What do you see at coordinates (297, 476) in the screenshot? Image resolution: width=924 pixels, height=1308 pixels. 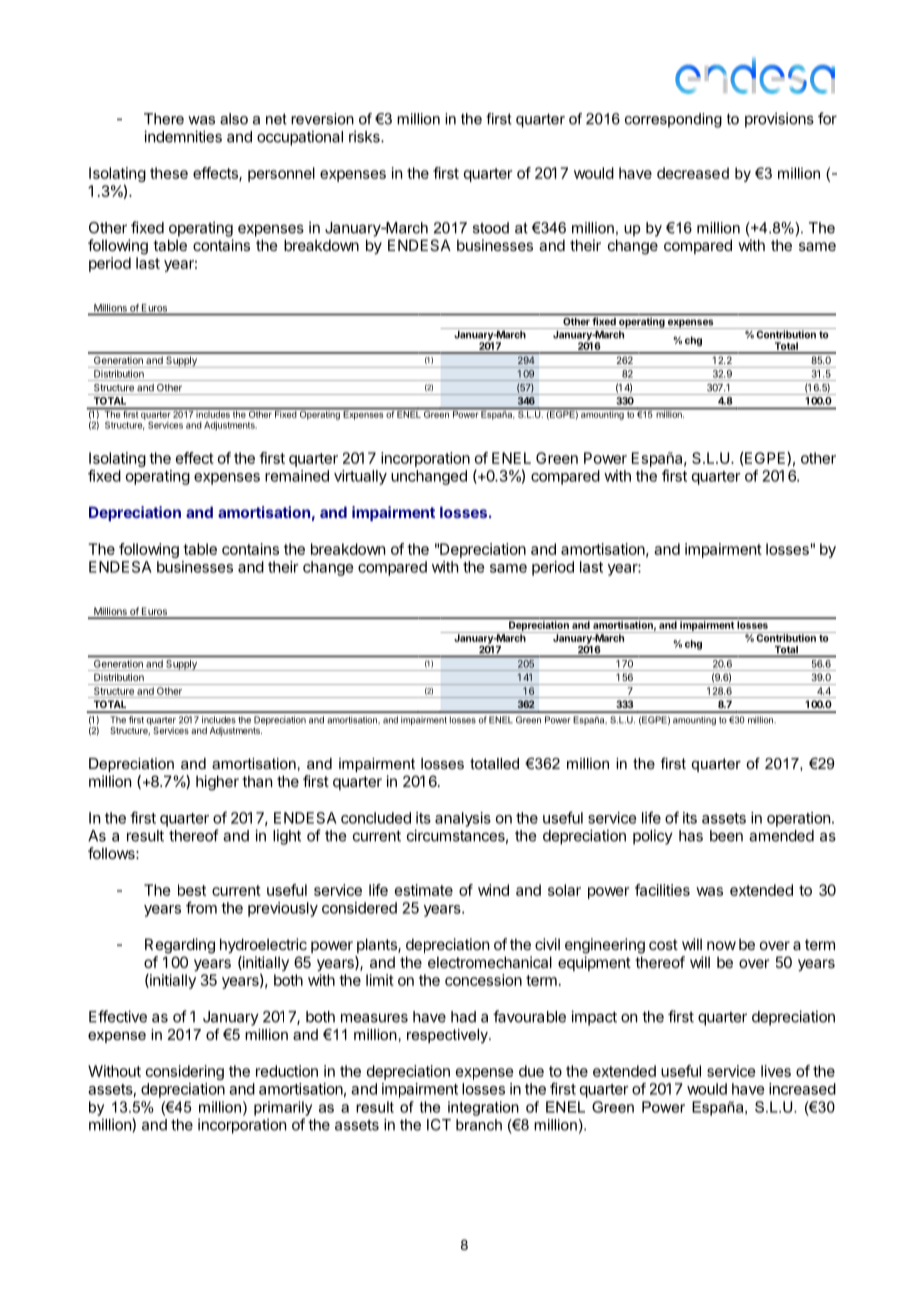 I see `remained` at bounding box center [297, 476].
